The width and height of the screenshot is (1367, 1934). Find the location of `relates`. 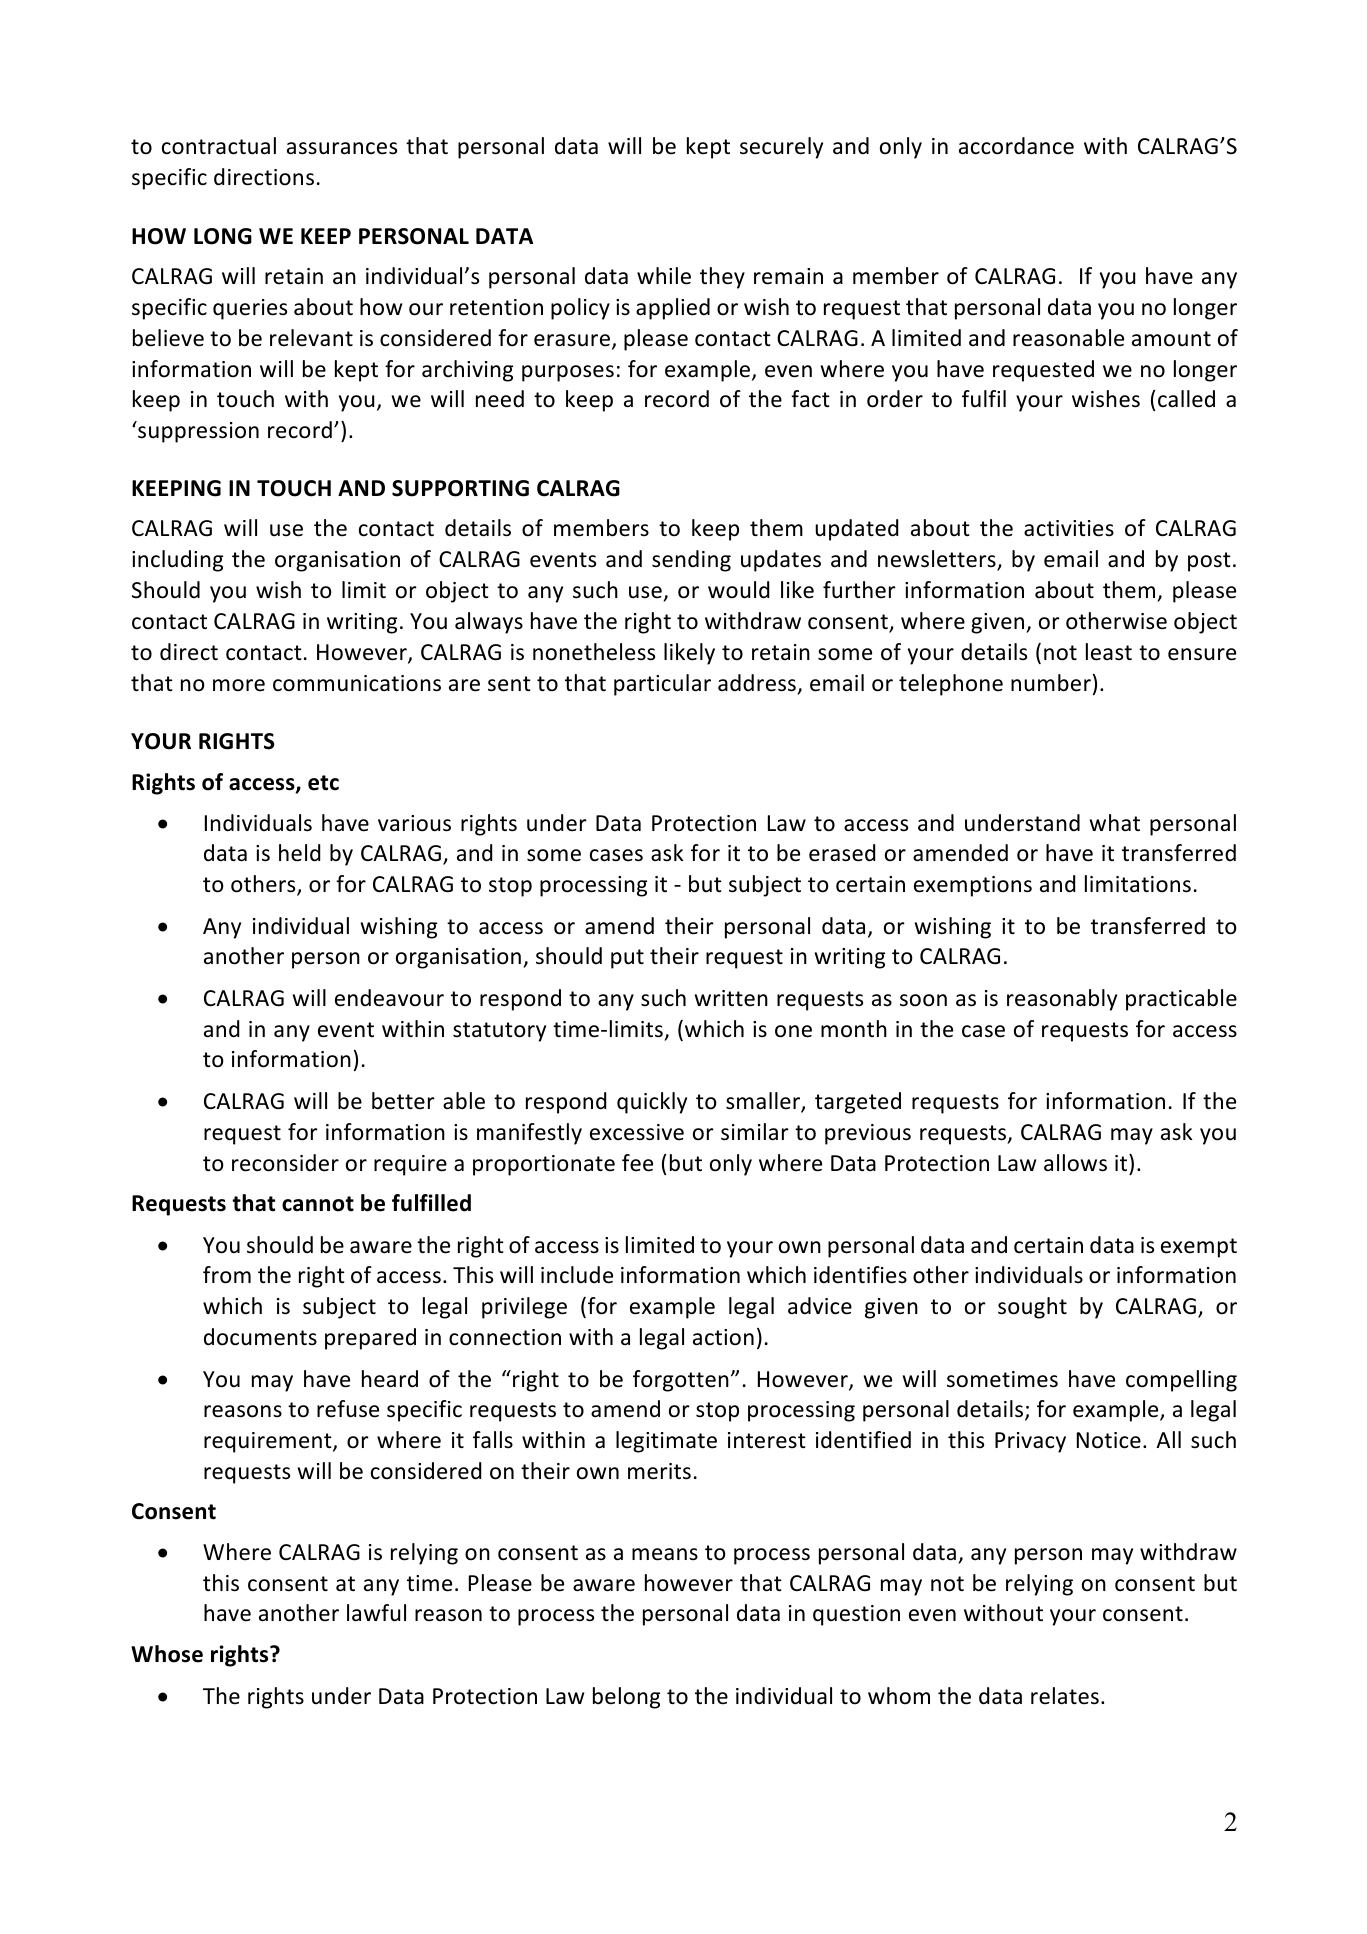

relates is located at coordinates (1065, 1696).
